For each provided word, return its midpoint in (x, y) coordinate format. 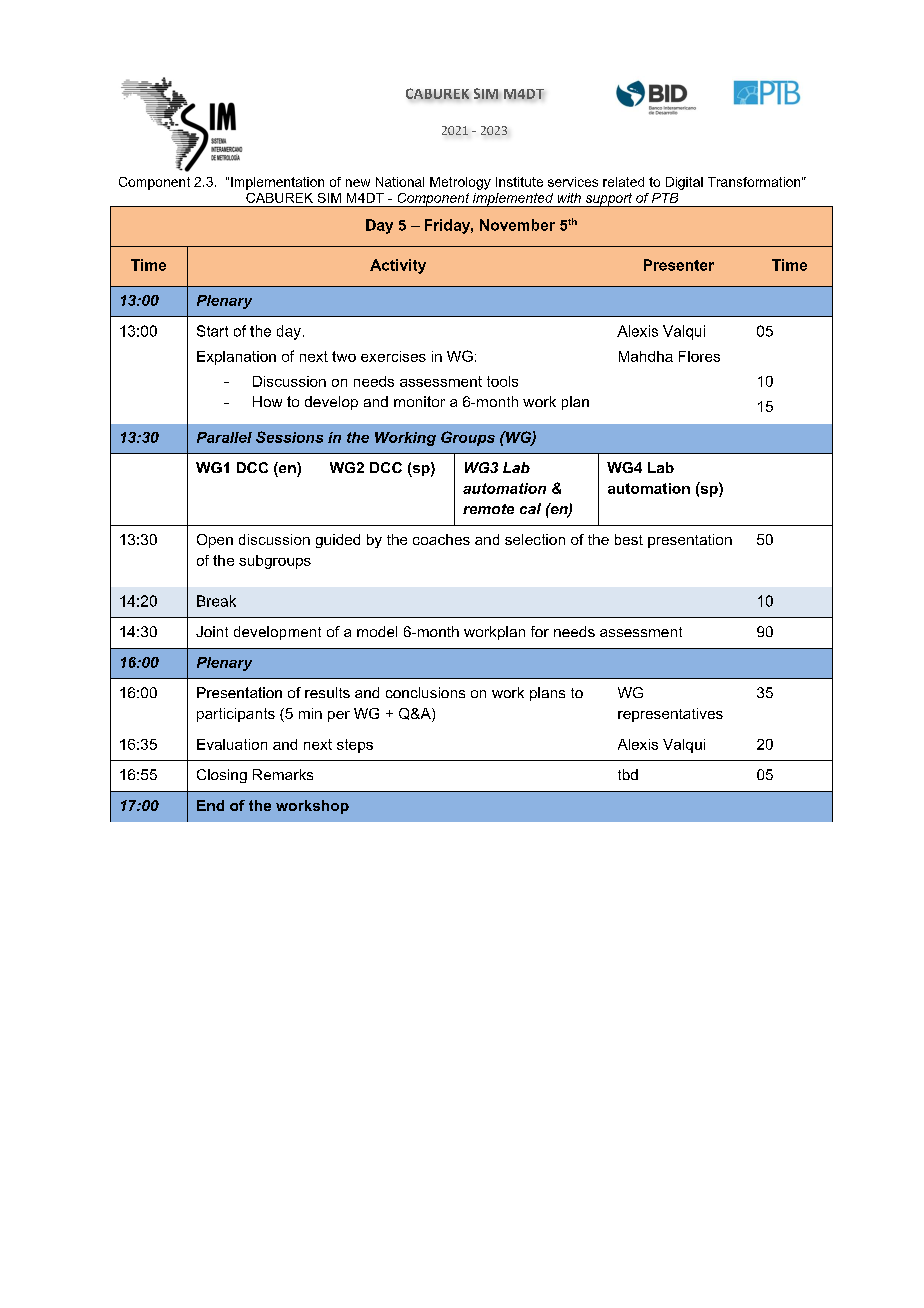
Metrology (460, 183)
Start (212, 331)
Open (215, 541)
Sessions (289, 437)
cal (530, 508)
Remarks (283, 774)
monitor (419, 401)
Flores (699, 356)
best (629, 539)
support (609, 200)
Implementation (277, 183)
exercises (393, 356)
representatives (670, 715)
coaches (441, 539)
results (327, 692)
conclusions (425, 692)
